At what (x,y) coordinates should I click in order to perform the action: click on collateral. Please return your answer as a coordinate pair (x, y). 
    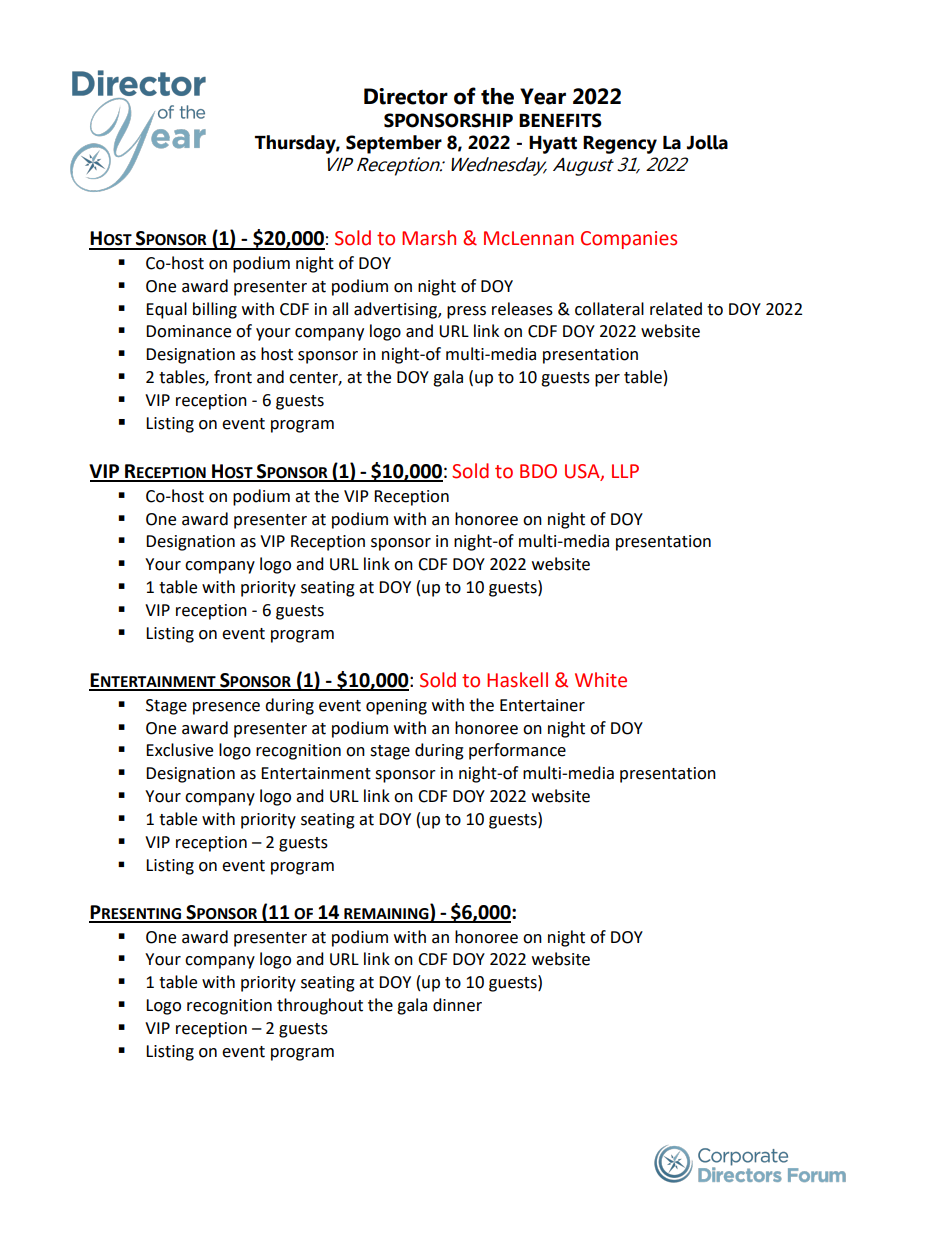
    Looking at the image, I should click on (609, 309).
